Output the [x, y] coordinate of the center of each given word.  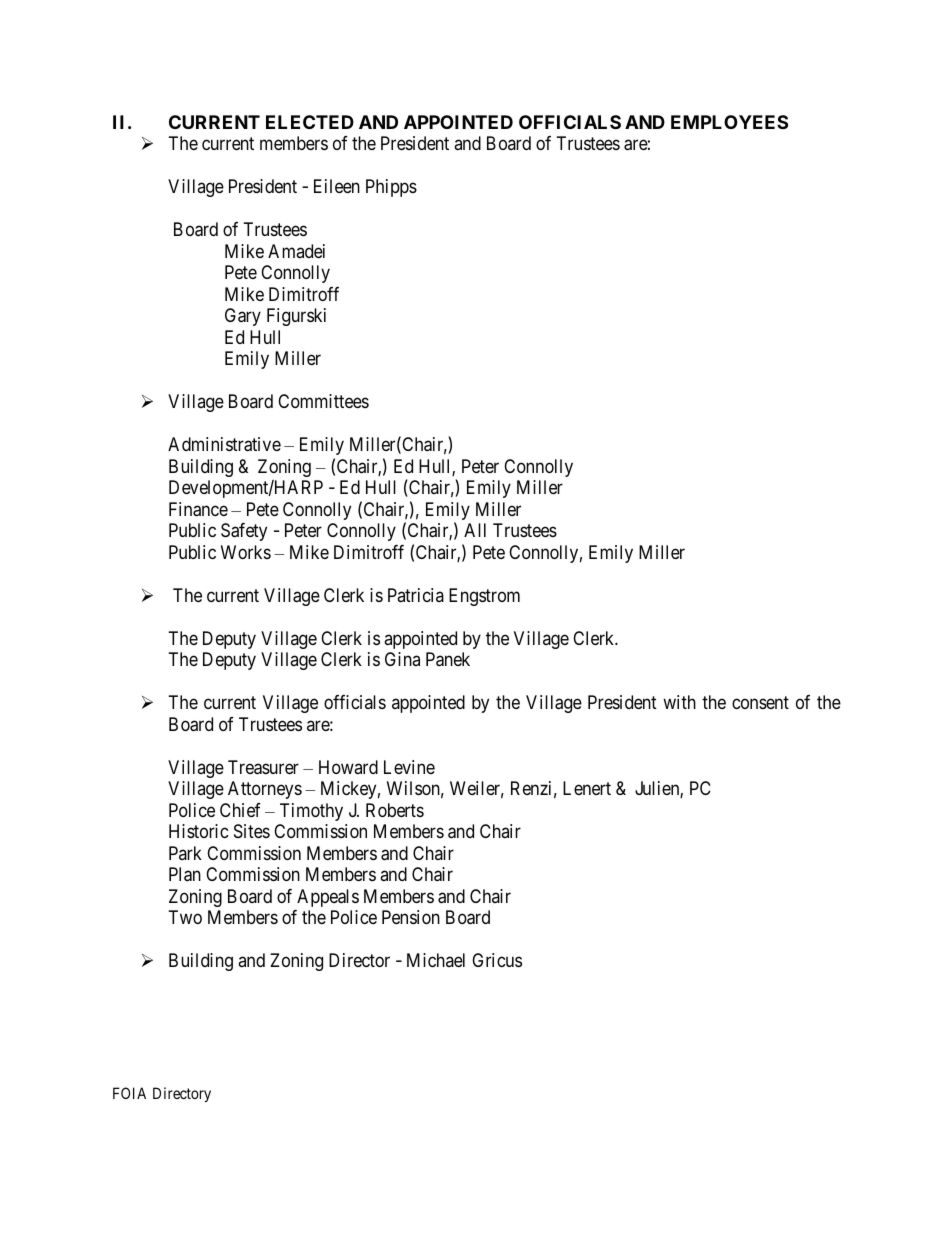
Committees [323, 401]
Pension [411, 917]
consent [760, 702]
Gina [402, 659]
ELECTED [310, 122]
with [679, 702]
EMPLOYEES [729, 122]
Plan [185, 874]
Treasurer [263, 767]
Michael [436, 960]
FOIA [129, 1093]
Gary [243, 317]
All [475, 530]
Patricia [416, 595]
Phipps [391, 188]
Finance [198, 509]
